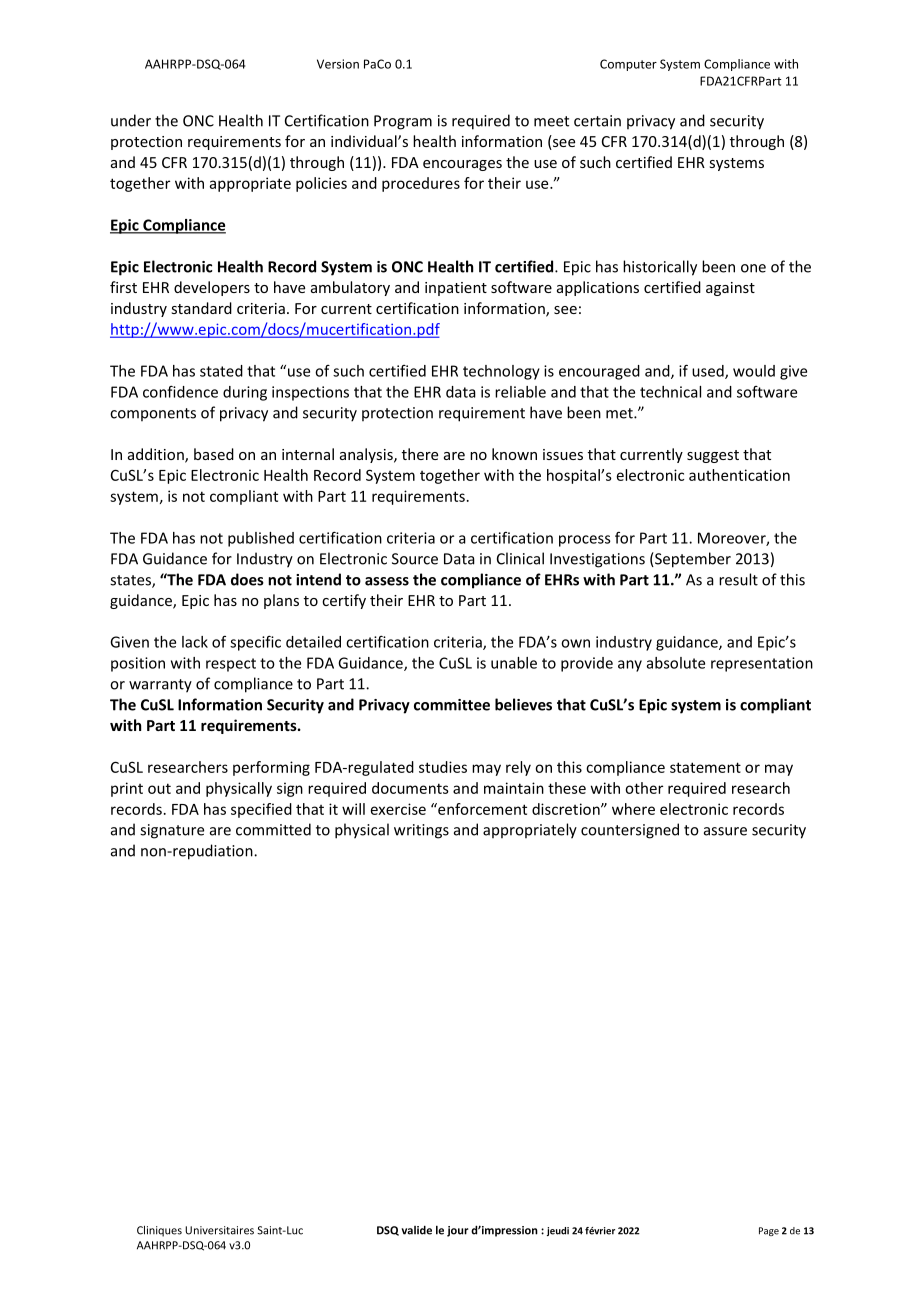 Image resolution: width=924 pixels, height=1308 pixels. Describe the element at coordinates (221, 371) in the document. I see `stated` at that location.
